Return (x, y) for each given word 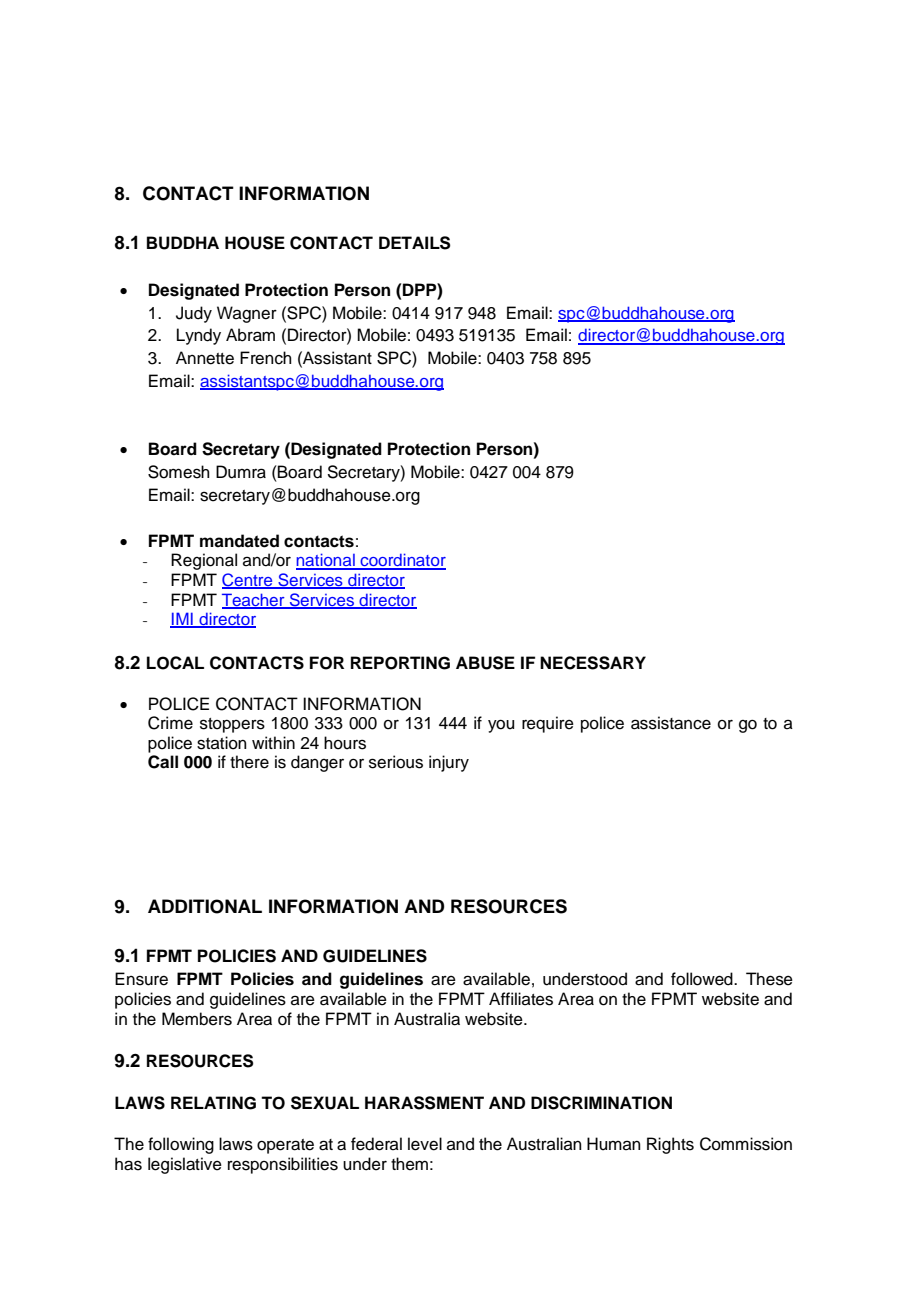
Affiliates (521, 999)
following (181, 1145)
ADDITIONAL (205, 906)
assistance (671, 723)
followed (703, 979)
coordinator (402, 561)
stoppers (232, 725)
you (501, 726)
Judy (194, 314)
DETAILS (415, 243)
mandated (239, 541)
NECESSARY (593, 663)
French (266, 358)
